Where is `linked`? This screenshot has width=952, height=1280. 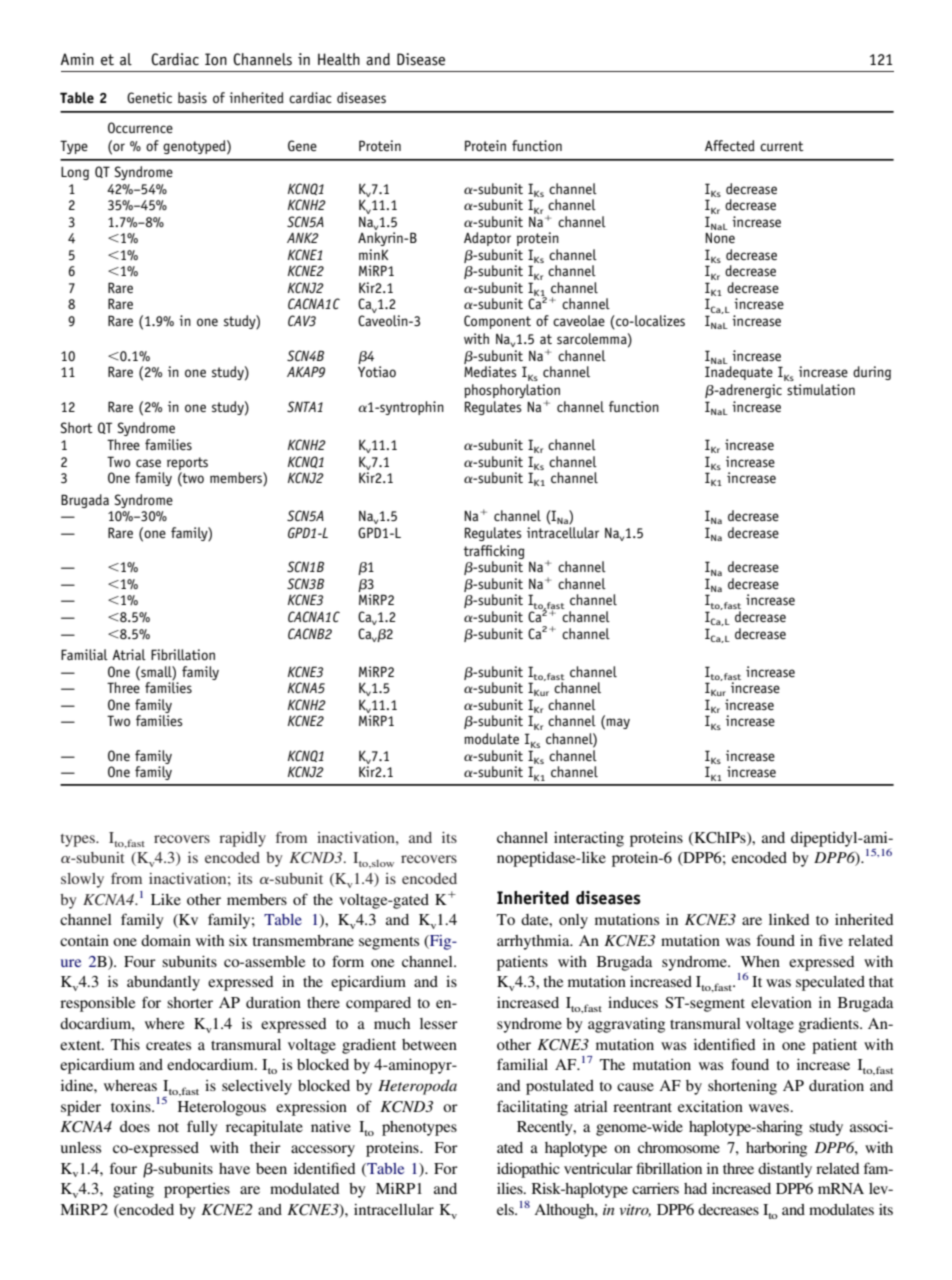
linked is located at coordinates (789, 919).
